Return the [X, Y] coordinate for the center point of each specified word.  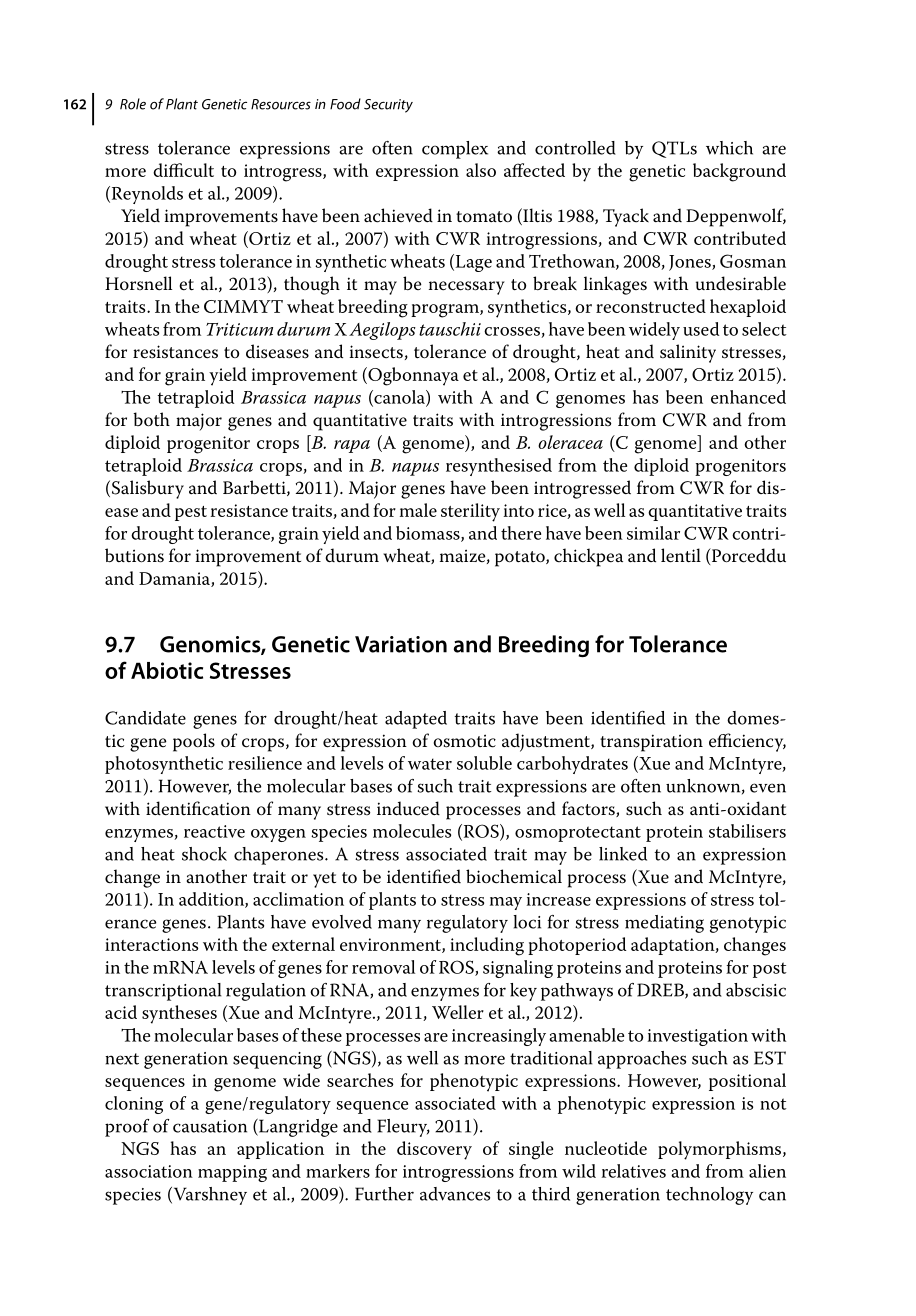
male [418, 510]
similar [653, 533]
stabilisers [747, 831]
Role [133, 104]
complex [455, 150]
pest [191, 513]
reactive [214, 831]
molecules [412, 831]
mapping [232, 1173]
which [729, 148]
